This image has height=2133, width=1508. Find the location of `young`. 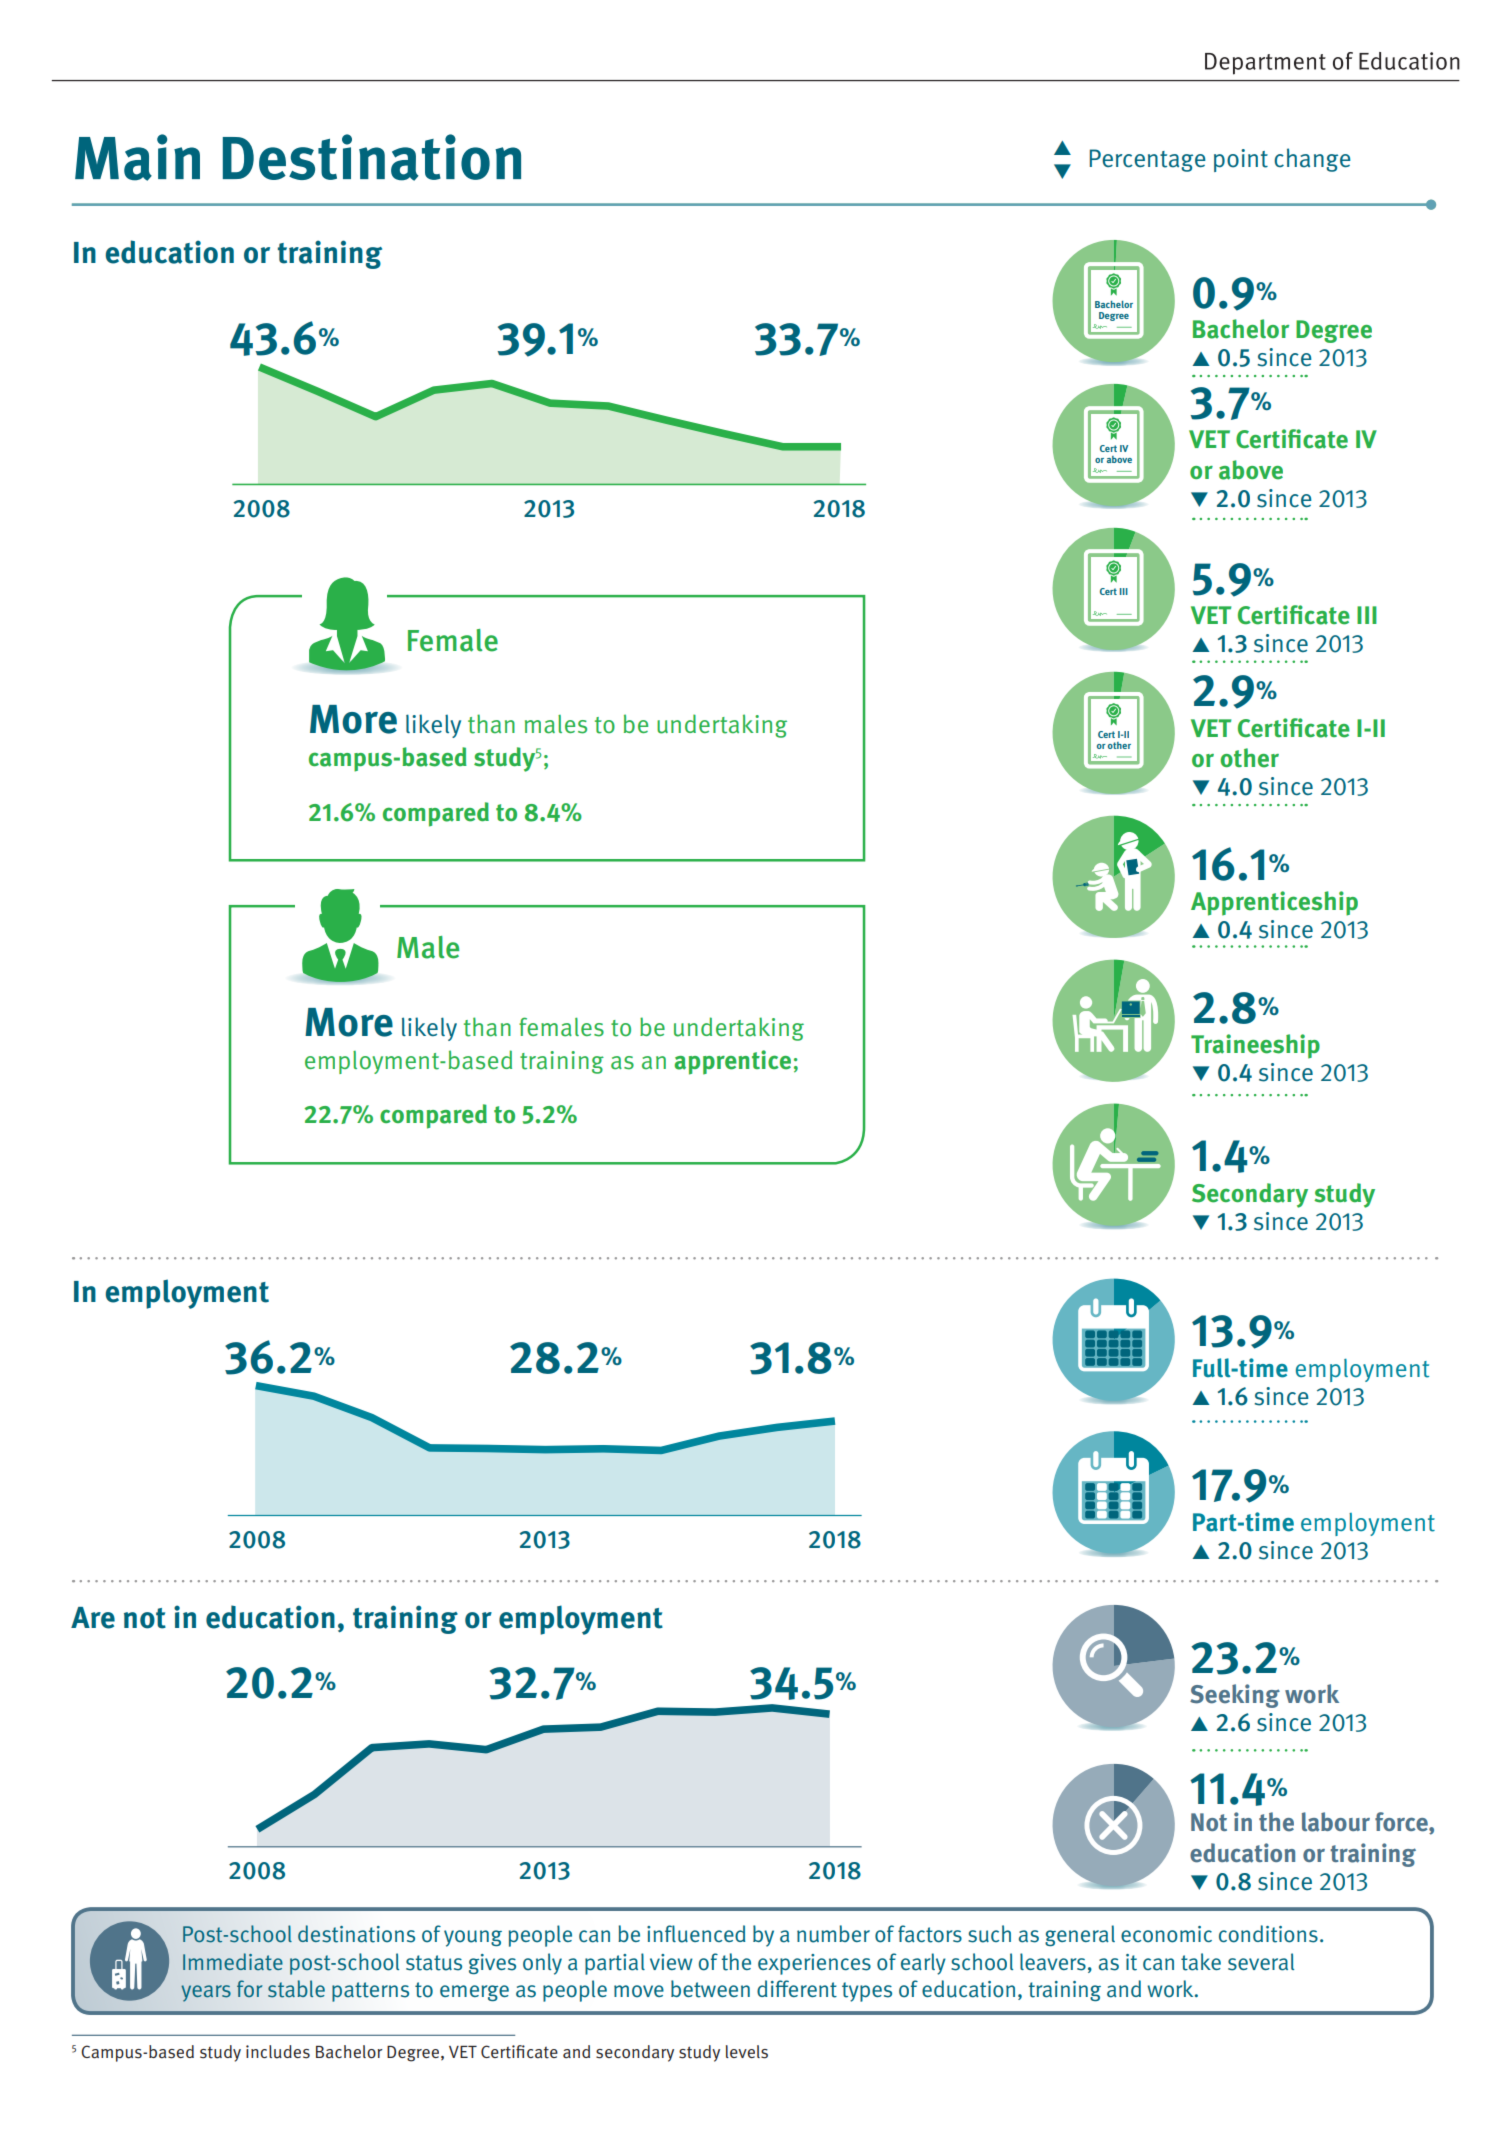

young is located at coordinates (473, 1938).
